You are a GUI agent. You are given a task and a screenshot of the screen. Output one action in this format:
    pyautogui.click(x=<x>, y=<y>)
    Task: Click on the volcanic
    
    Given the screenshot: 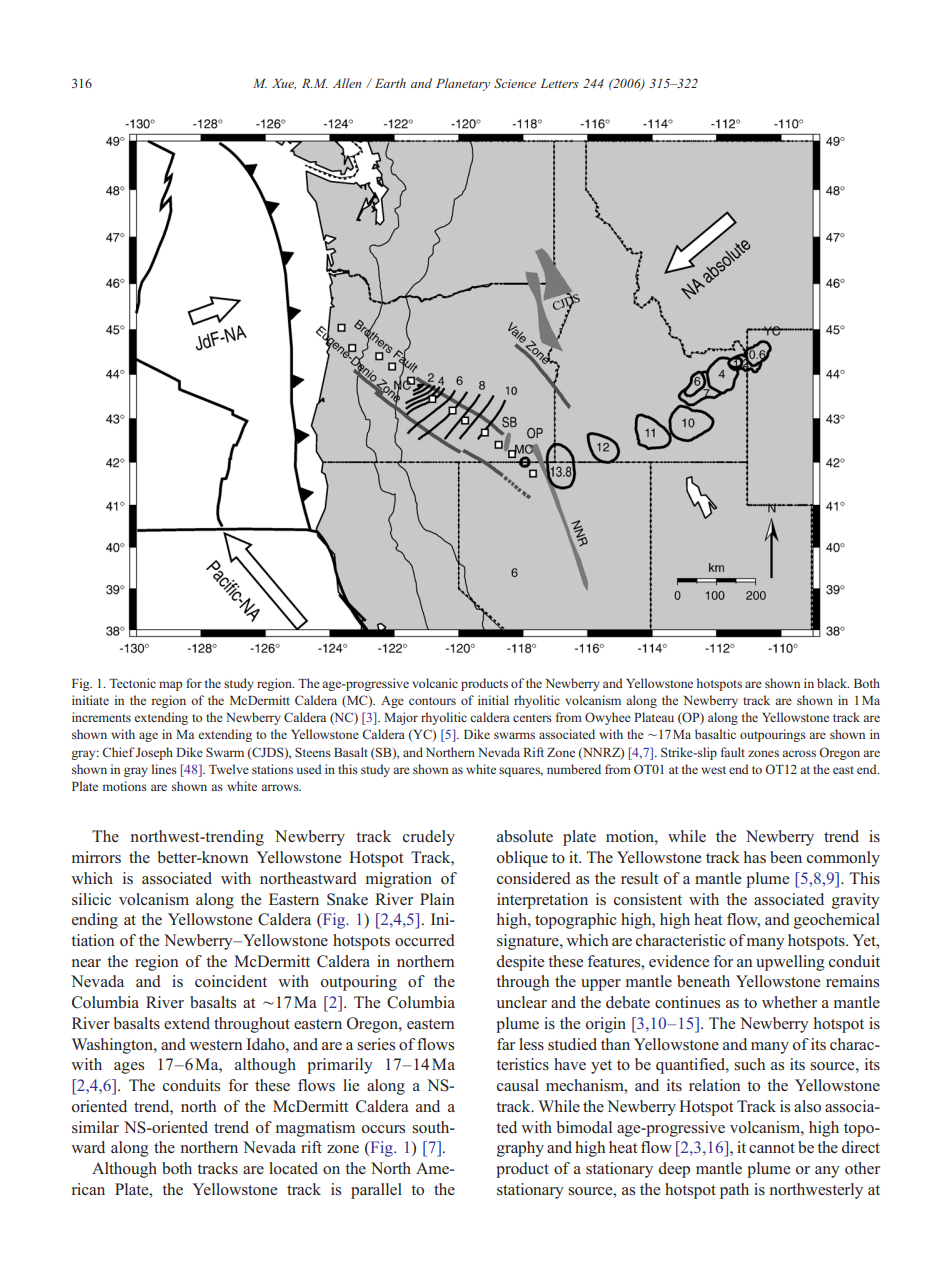 What is the action you would take?
    pyautogui.click(x=435, y=683)
